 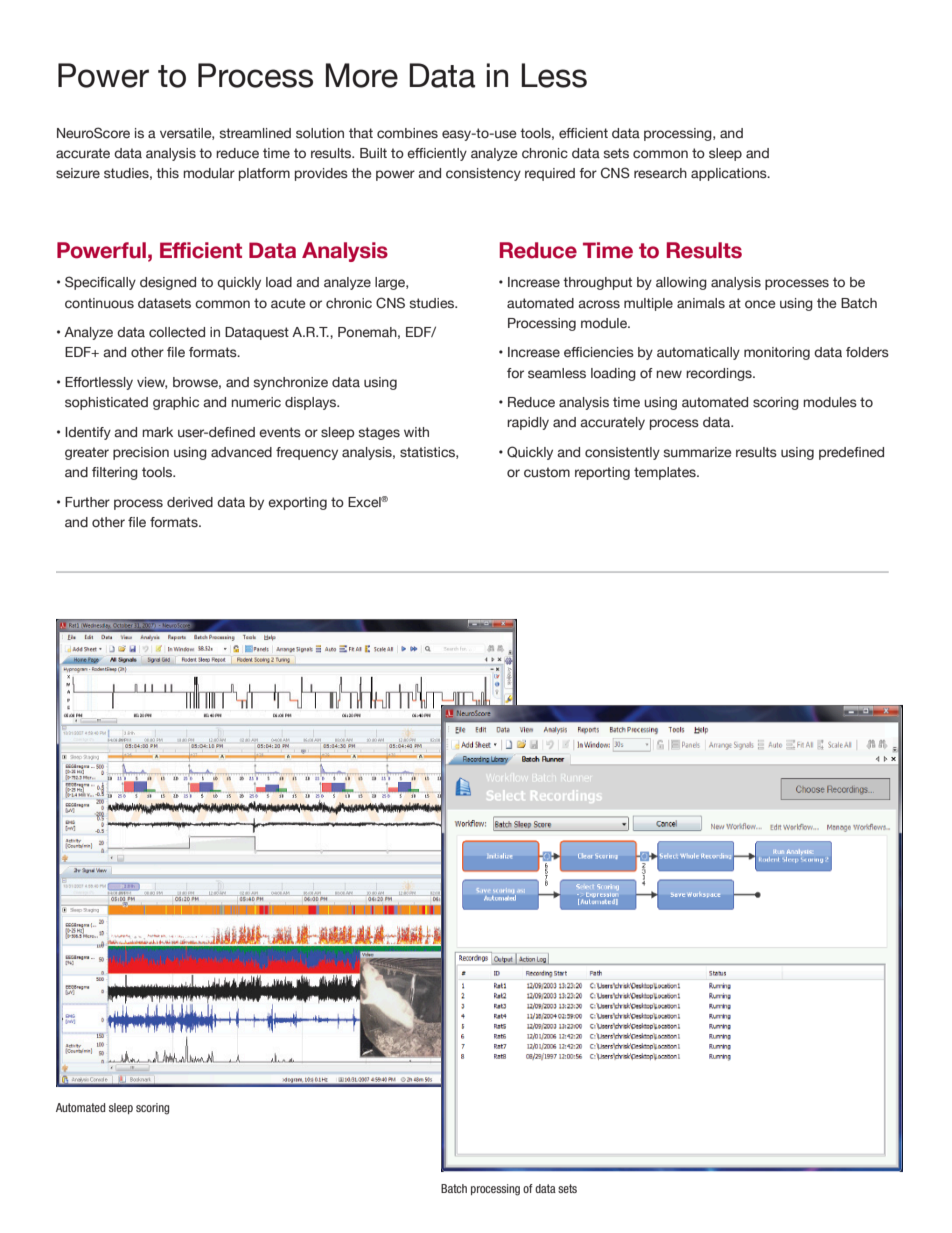 What do you see at coordinates (255, 133) in the screenshot?
I see `streamlined` at bounding box center [255, 133].
